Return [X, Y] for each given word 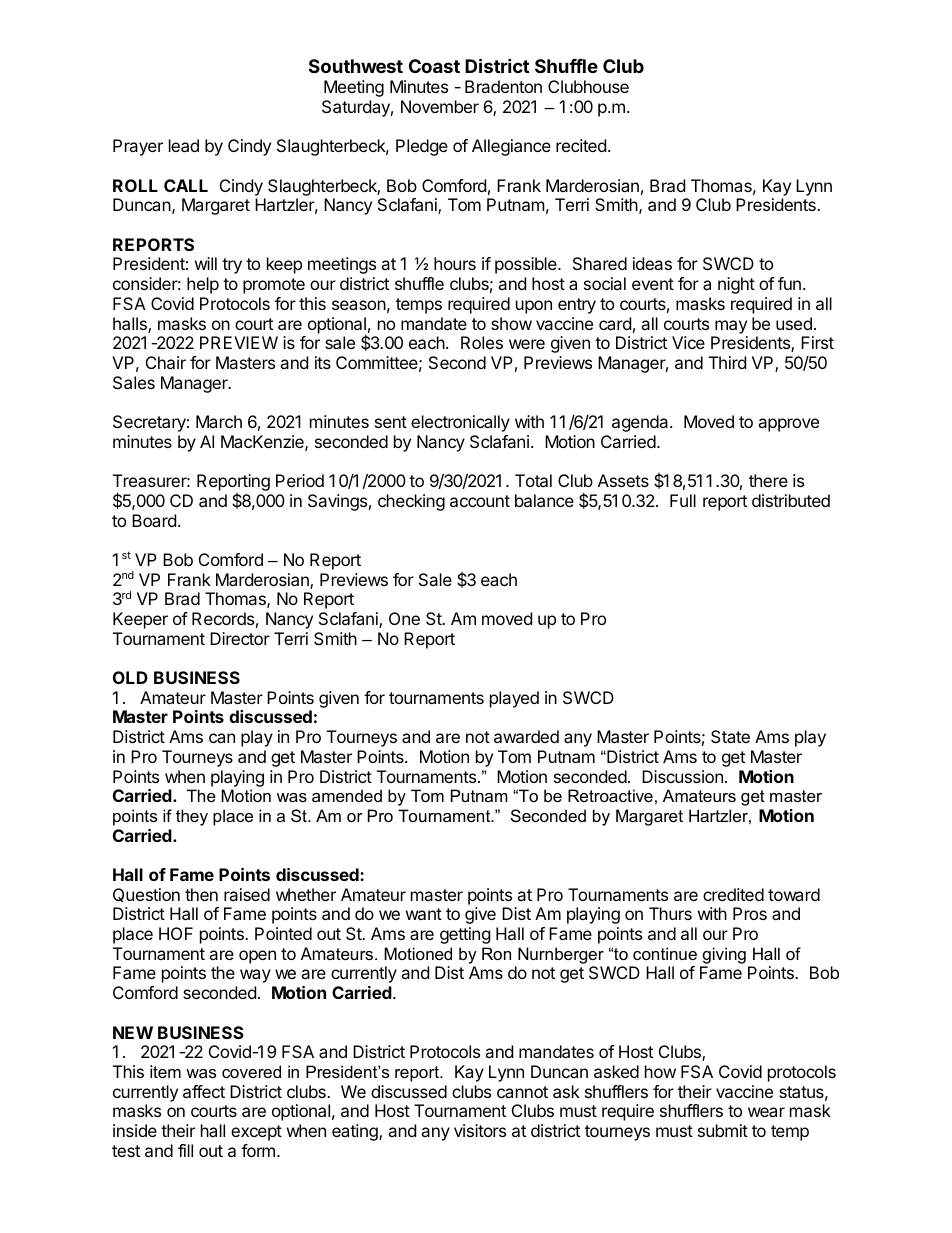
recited [581, 145]
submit [723, 1130]
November [440, 106]
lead [184, 145]
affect [204, 1091]
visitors [480, 1130]
